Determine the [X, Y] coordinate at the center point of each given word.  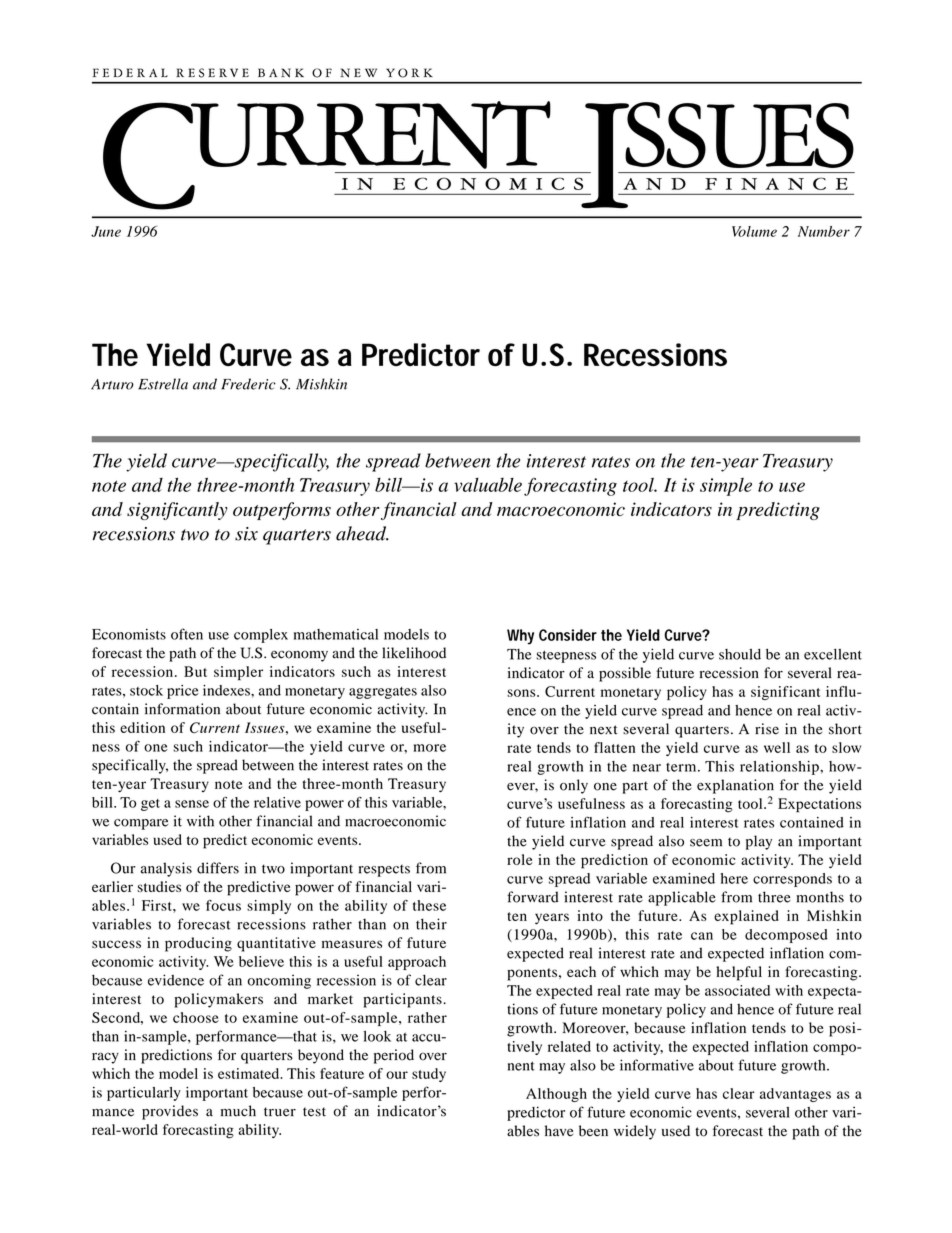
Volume [754, 231]
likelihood [414, 653]
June [106, 231]
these [429, 905]
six [246, 534]
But [195, 671]
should [740, 654]
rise [767, 729]
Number [824, 231]
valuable [488, 485]
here [734, 878]
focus [223, 905]
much [238, 1111]
